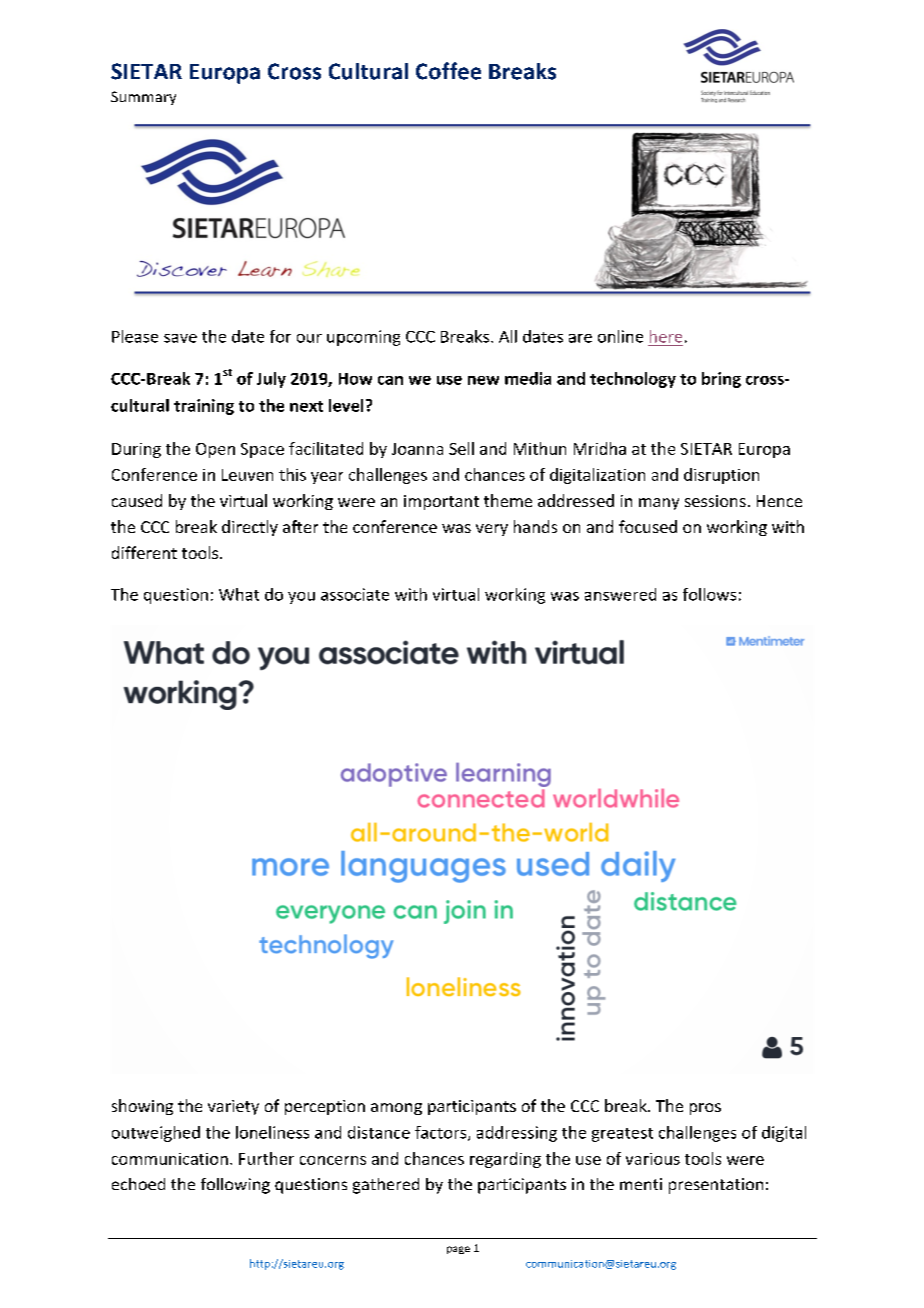  Describe the element at coordinates (648, 526) in the screenshot. I see `focused` at that location.
